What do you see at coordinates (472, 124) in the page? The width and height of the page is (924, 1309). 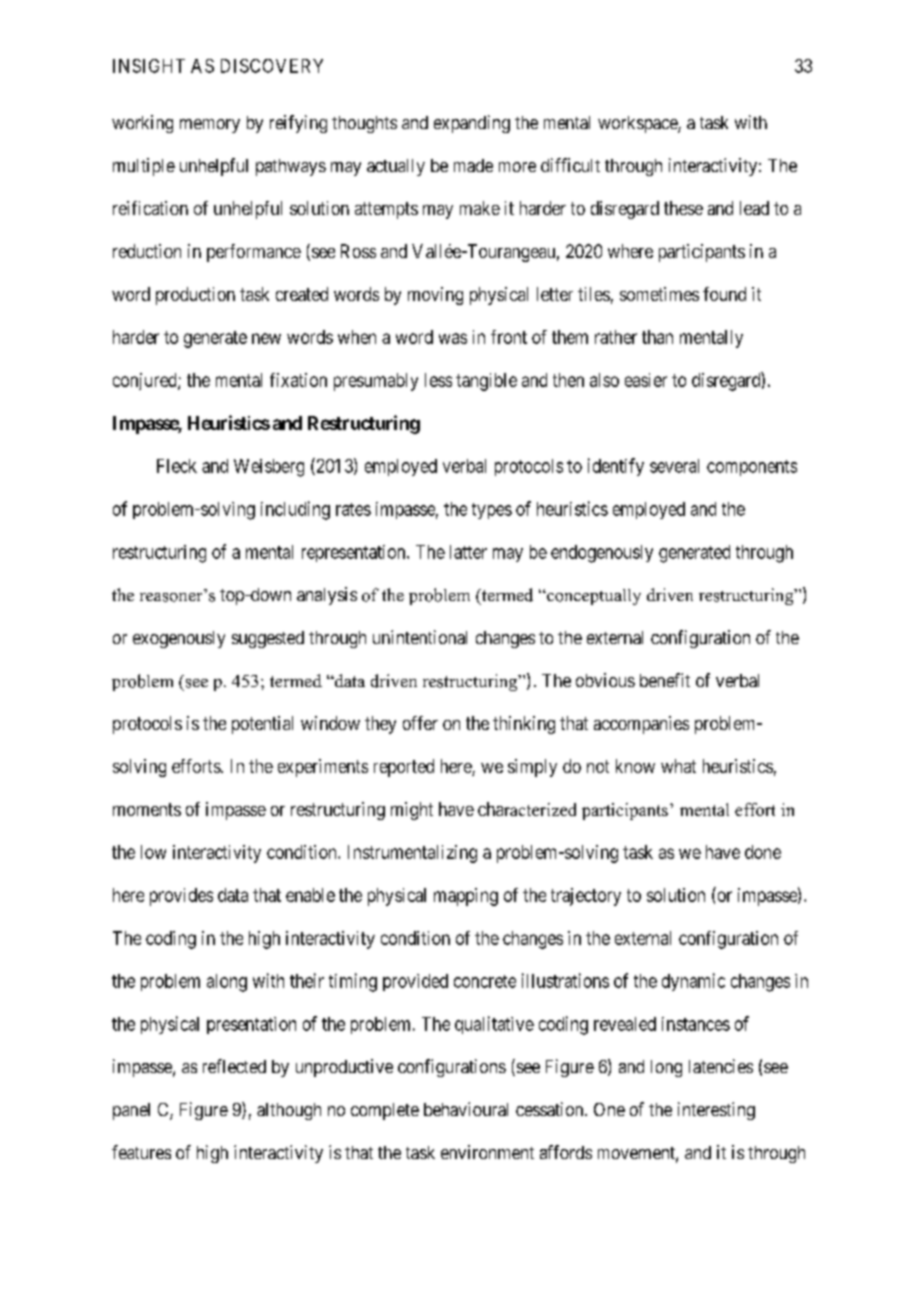 I see `expanding` at bounding box center [472, 124].
